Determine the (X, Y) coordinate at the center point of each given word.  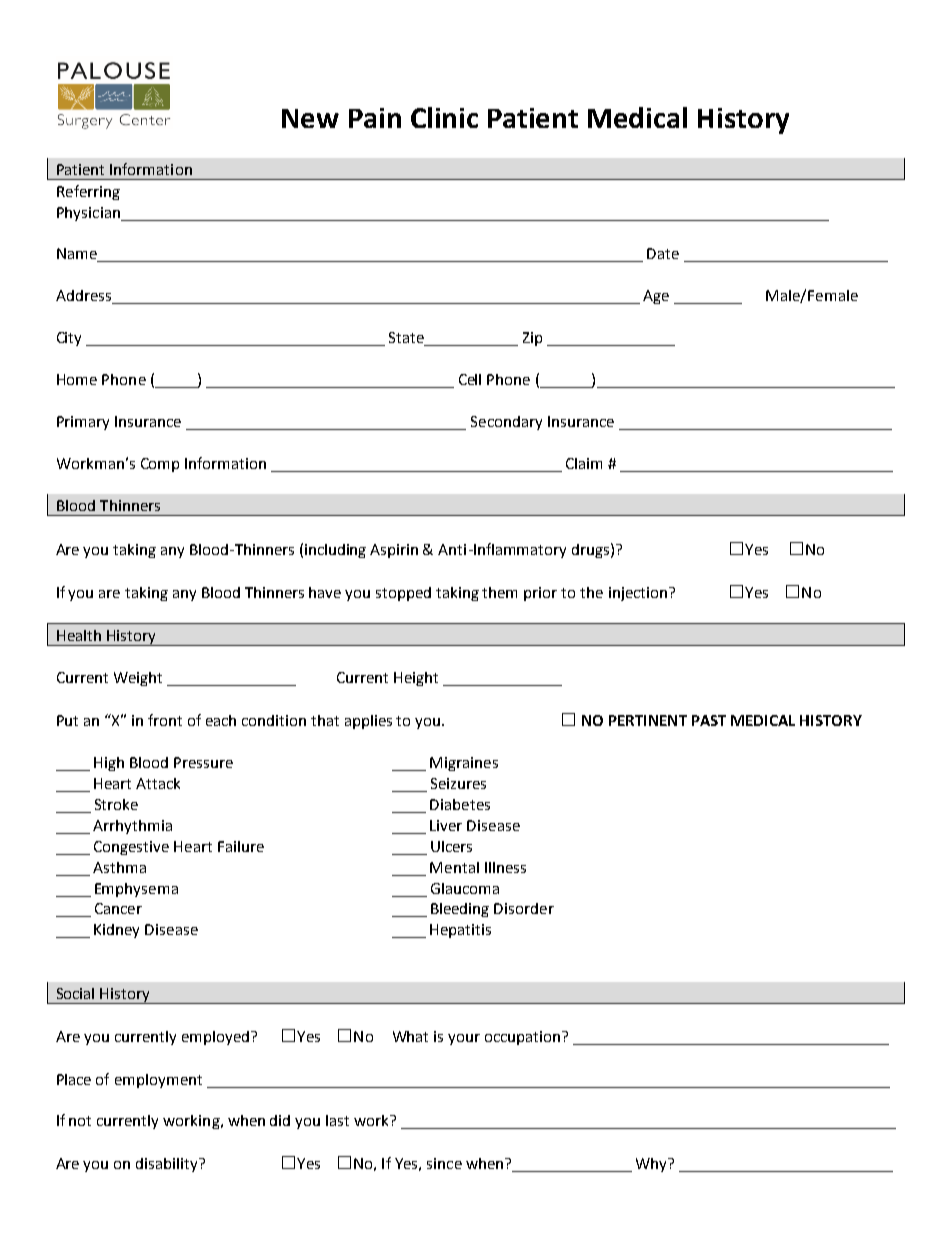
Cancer (118, 908)
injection (638, 594)
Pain (375, 118)
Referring (88, 192)
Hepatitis (460, 931)
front (165, 720)
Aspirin (394, 551)
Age (656, 297)
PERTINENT (648, 720)
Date (663, 253)
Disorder (524, 908)
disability (168, 1165)
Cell (470, 379)
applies (368, 722)
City (69, 339)
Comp (160, 465)
